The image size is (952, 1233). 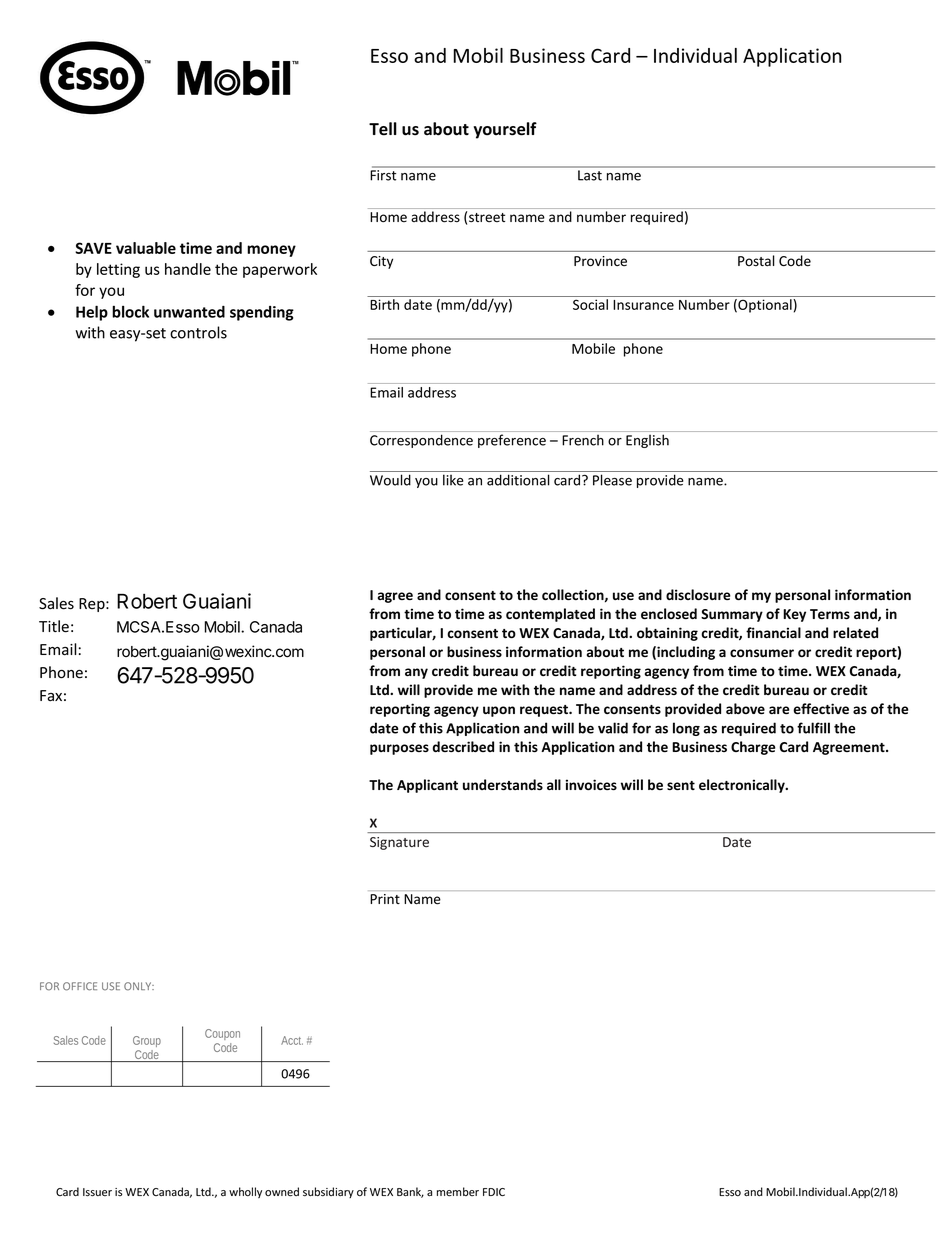 I want to click on Print, so click(x=385, y=899).
